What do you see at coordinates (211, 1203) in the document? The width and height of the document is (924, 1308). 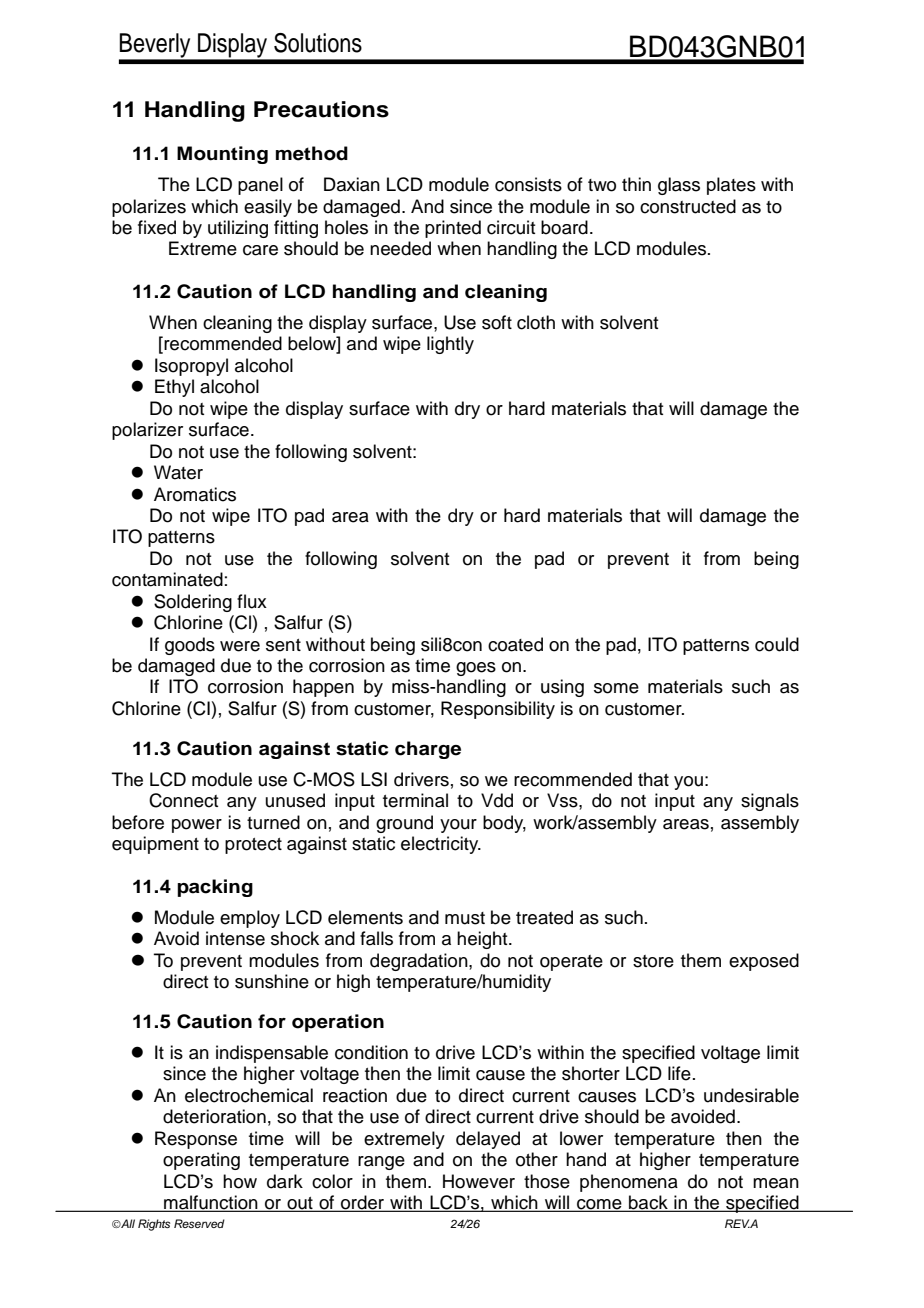 I see `malfunction` at bounding box center [211, 1203].
